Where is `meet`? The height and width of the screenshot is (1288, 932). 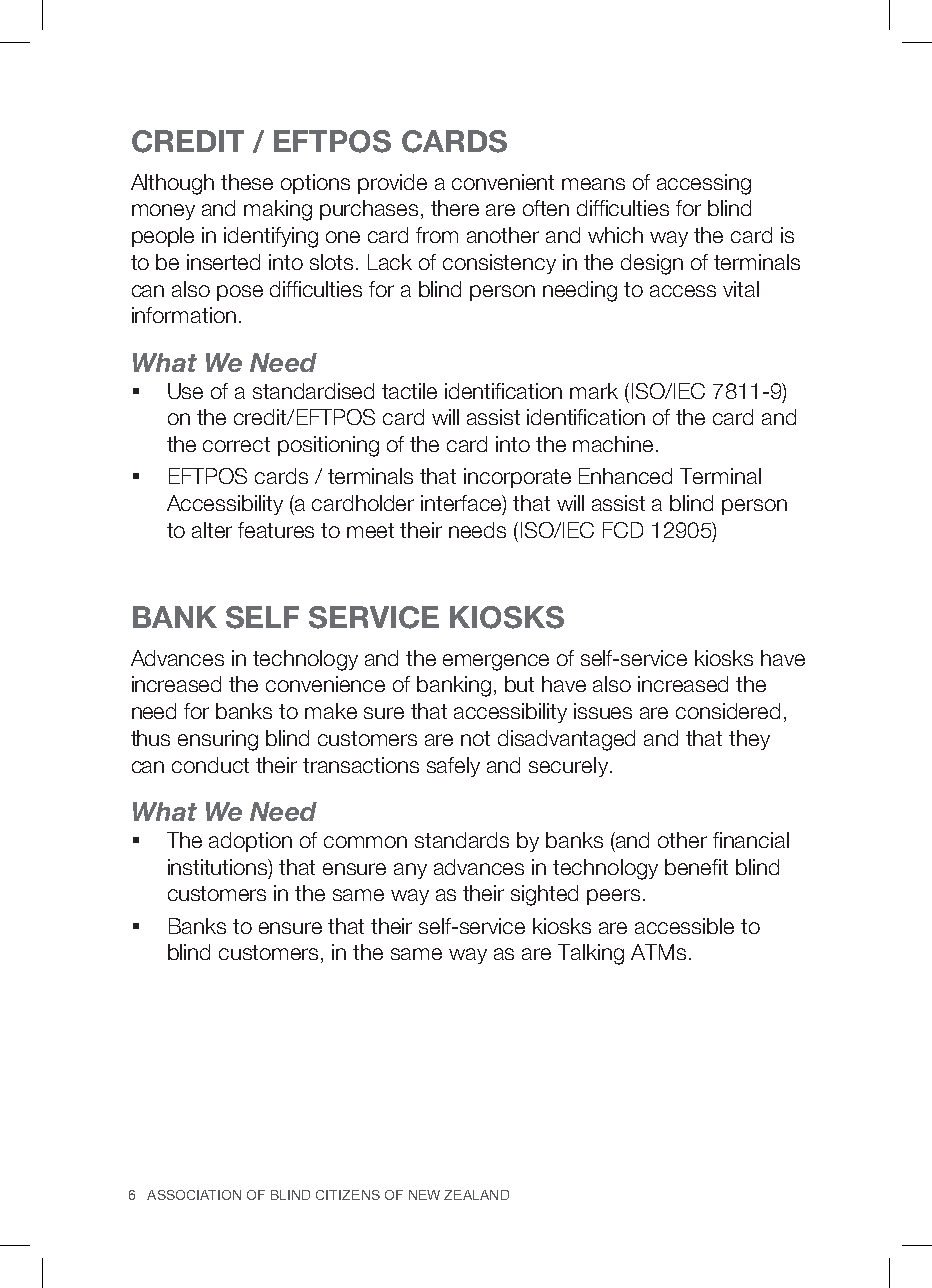 meet is located at coordinates (370, 530).
